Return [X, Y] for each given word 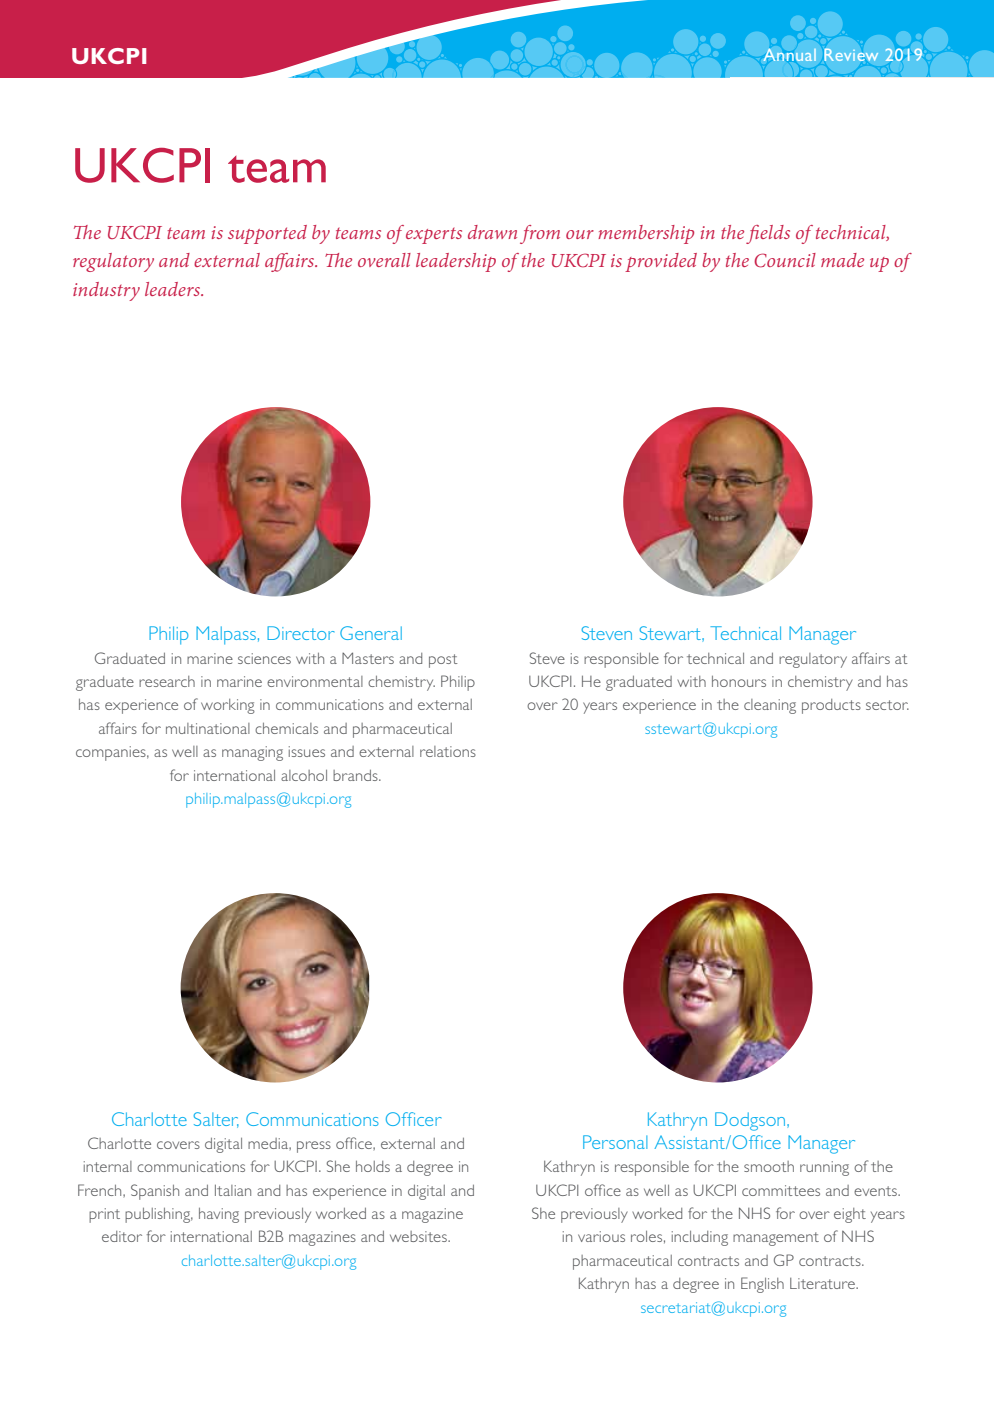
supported [267, 234]
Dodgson [751, 1121]
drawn [492, 232]
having [219, 1215]
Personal [615, 1142]
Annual [790, 55]
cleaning [770, 706]
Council [785, 260]
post [443, 661]
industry [106, 291]
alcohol [304, 775]
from [540, 234]
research [167, 681]
